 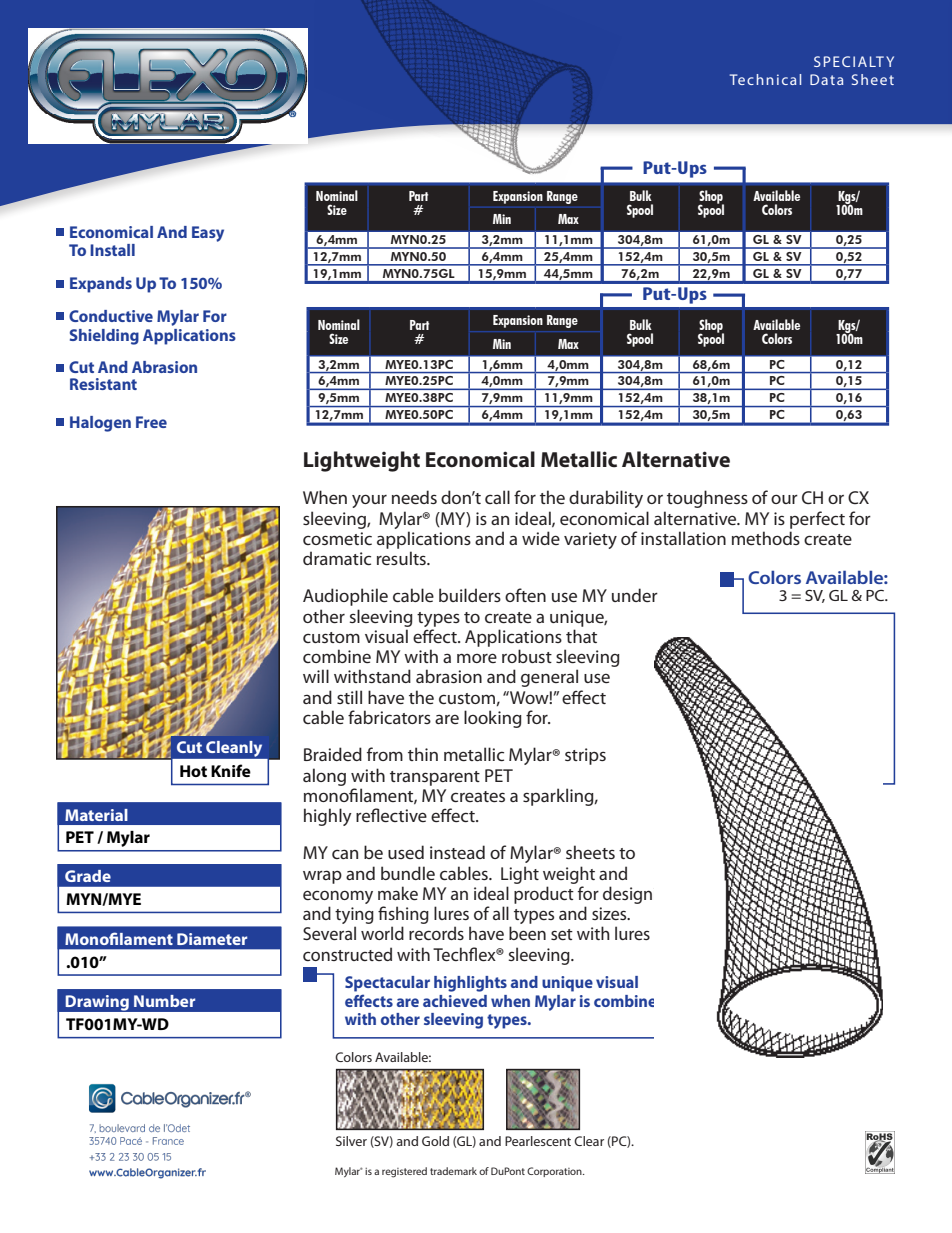 I want to click on Easy, so click(x=208, y=234).
